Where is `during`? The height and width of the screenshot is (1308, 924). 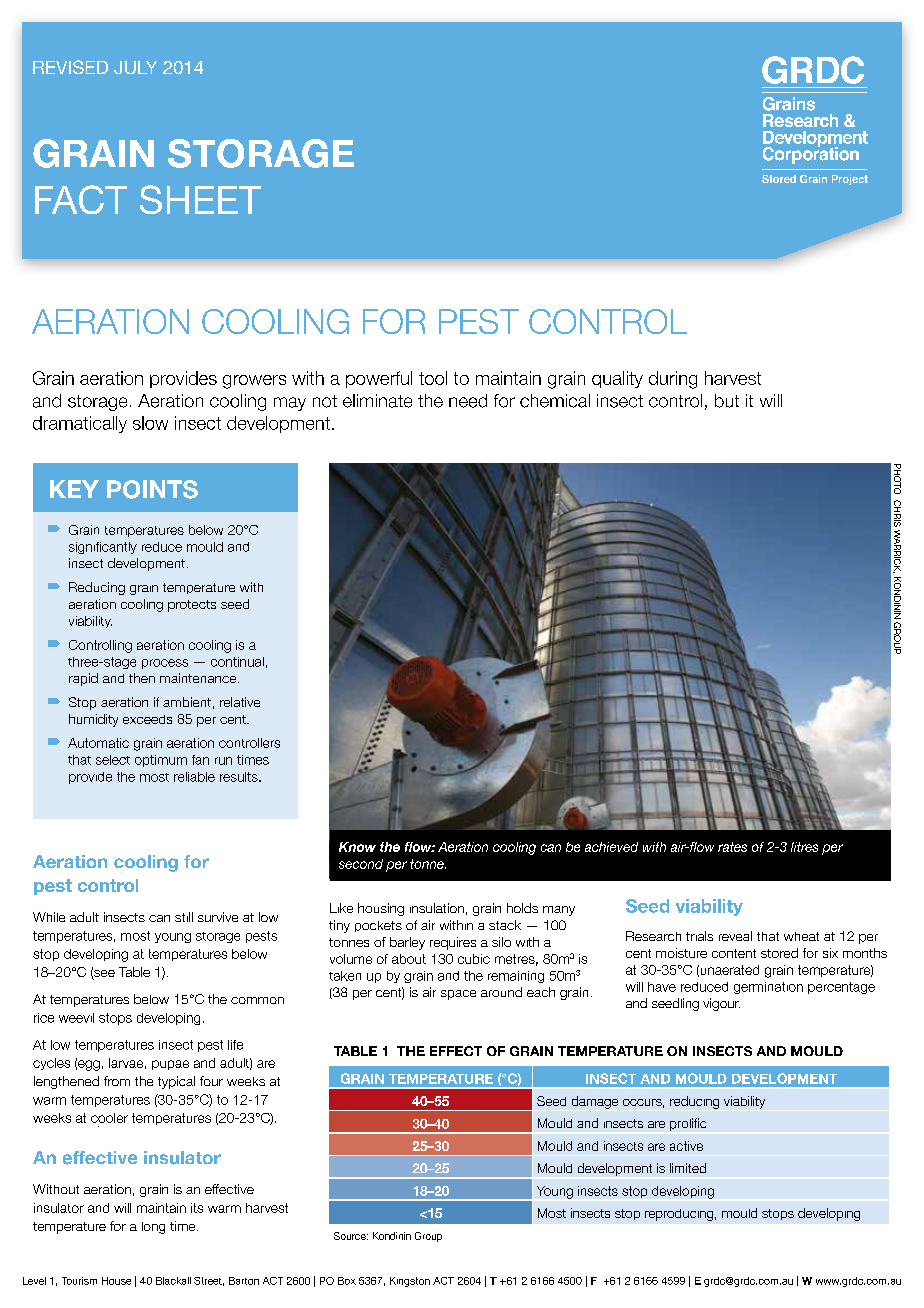 during is located at coordinates (673, 380).
